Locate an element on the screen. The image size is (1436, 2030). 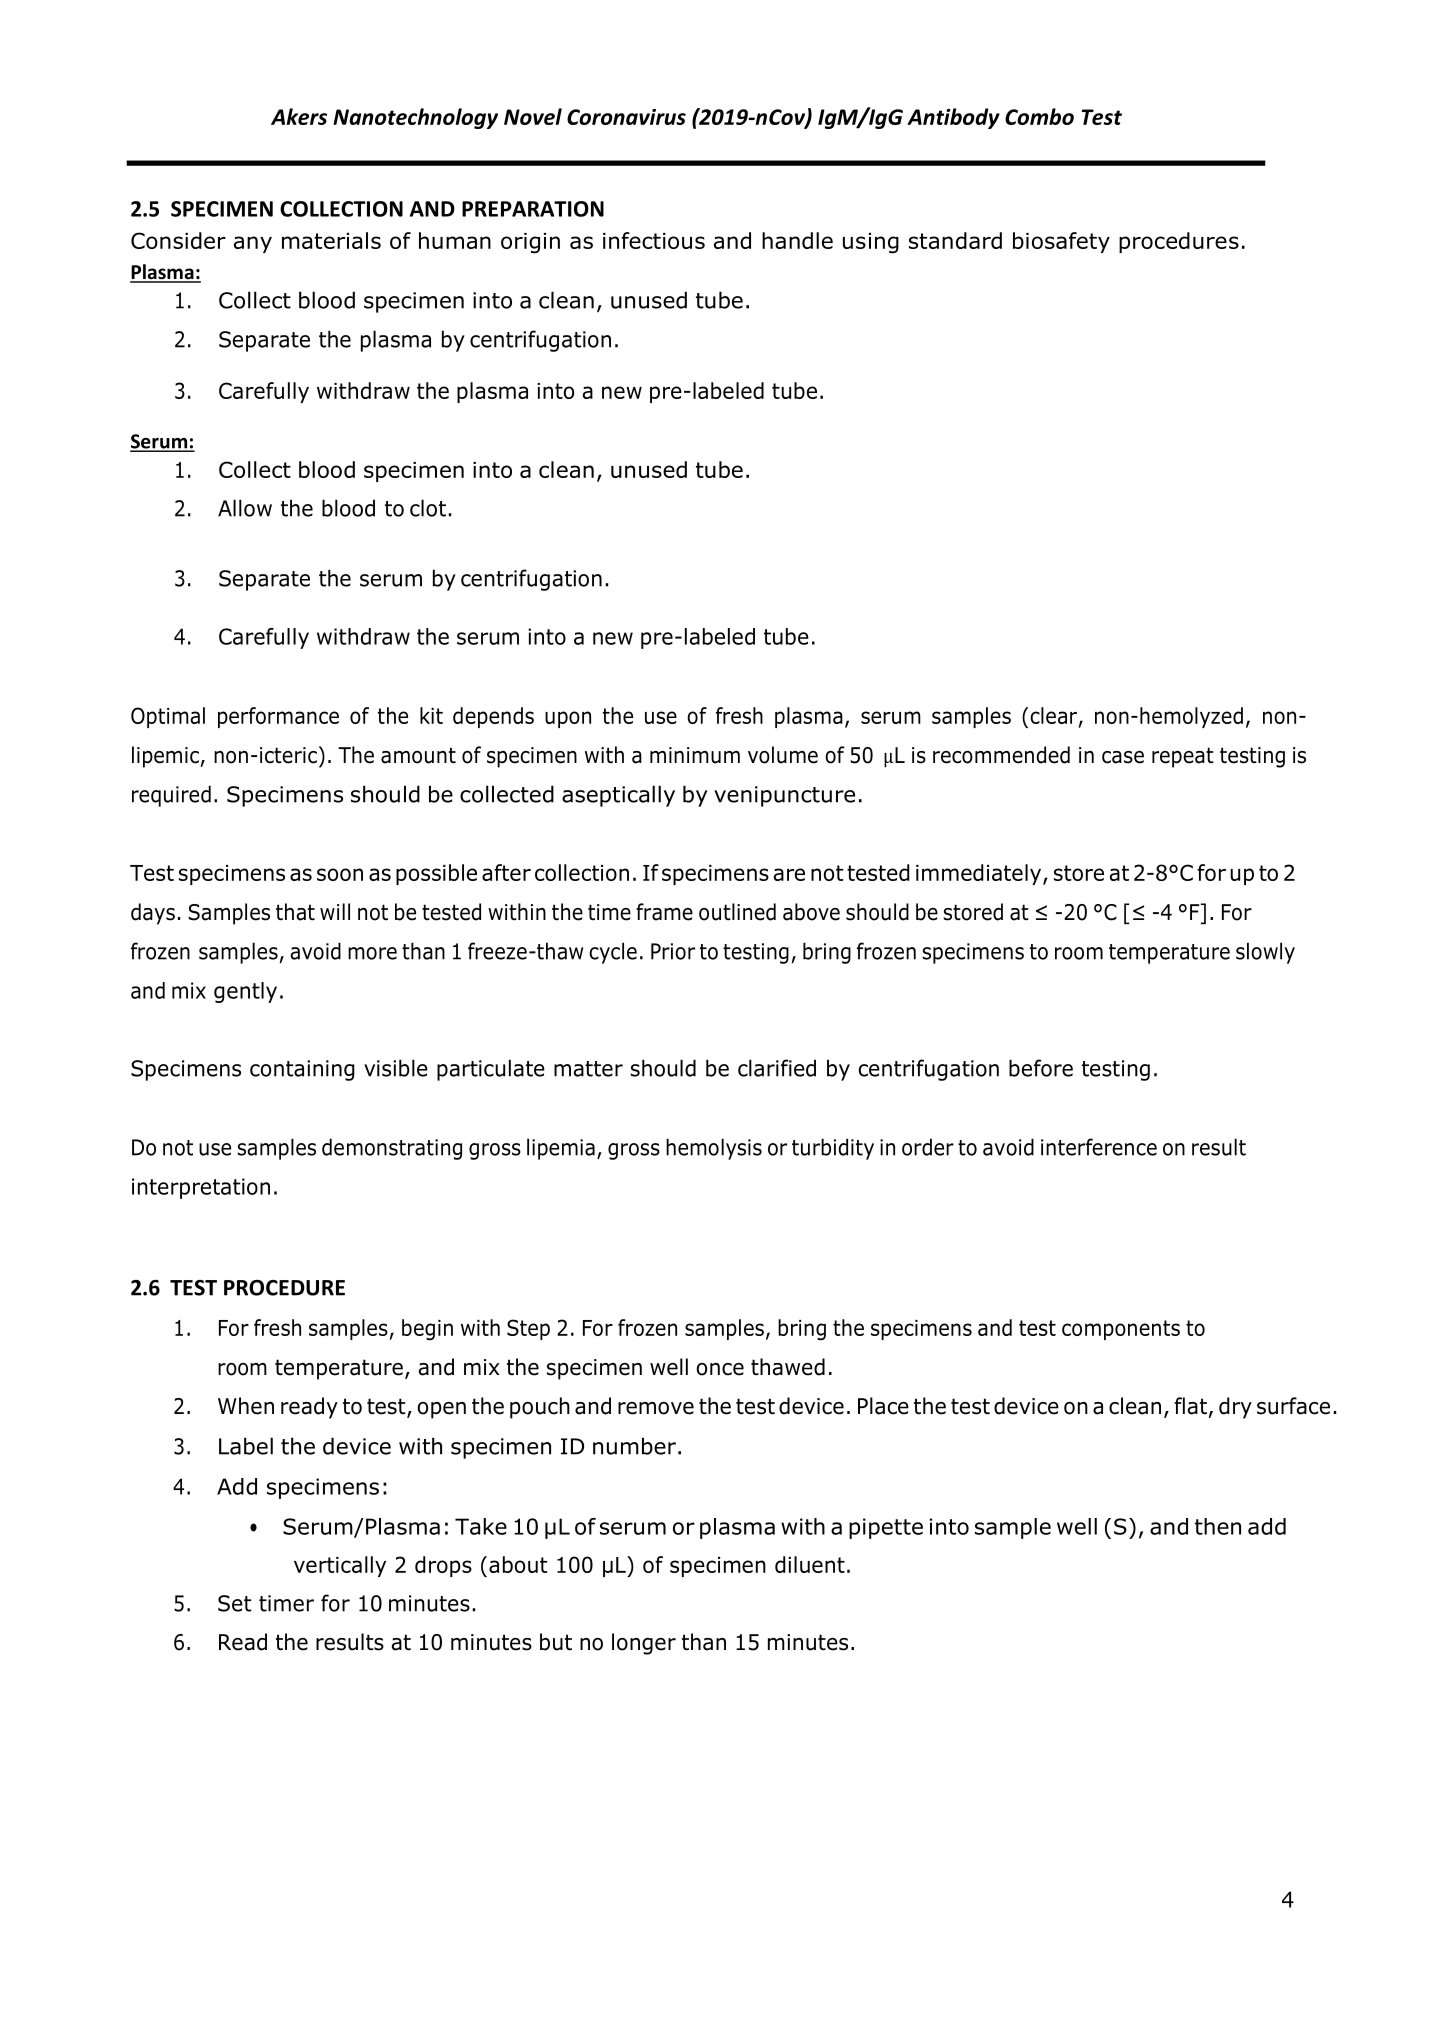
minimum is located at coordinates (695, 755).
